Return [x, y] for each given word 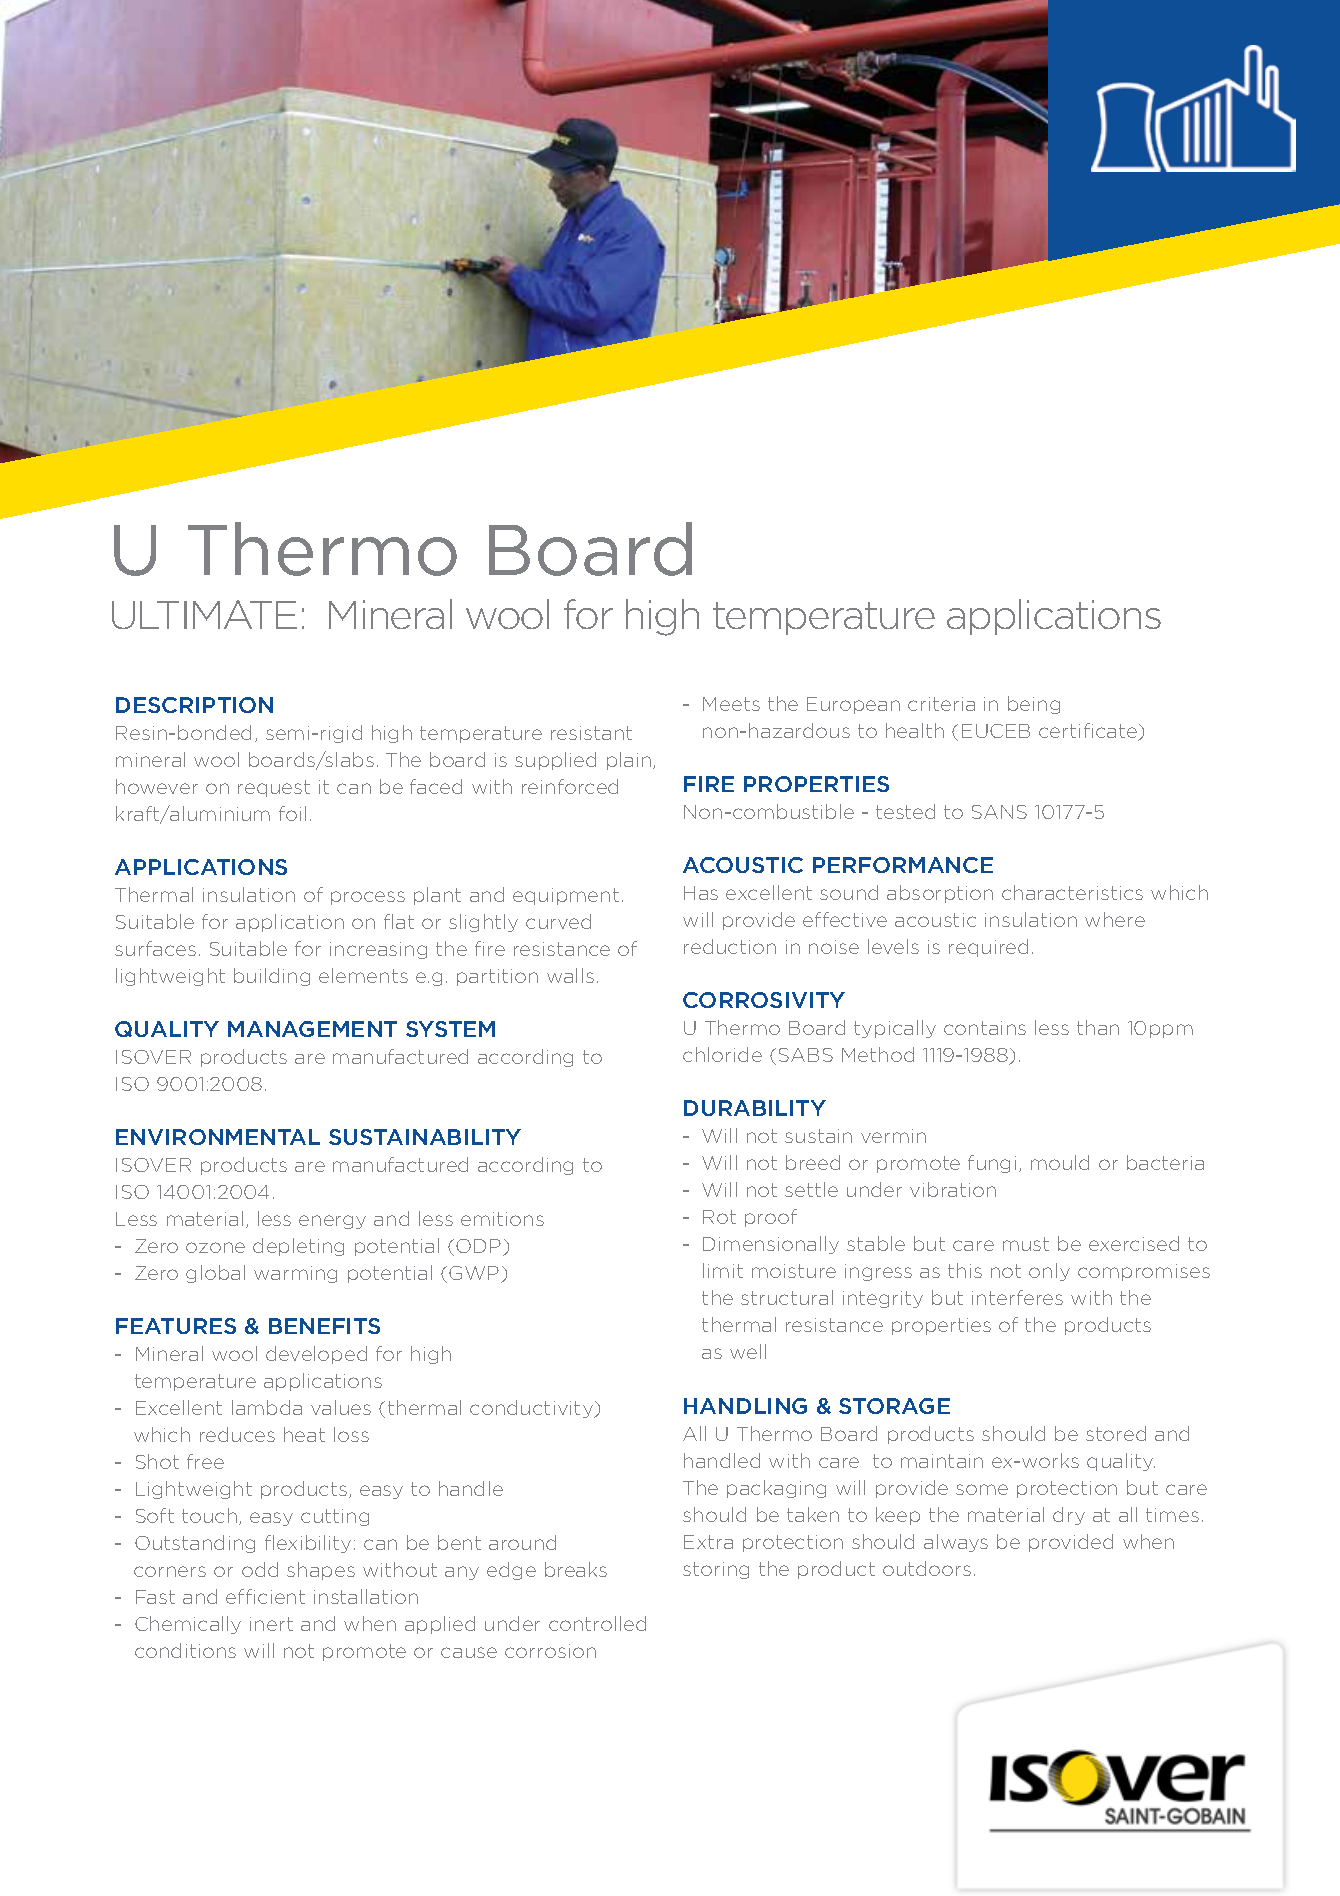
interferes [1017, 1297]
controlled [597, 1623]
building [272, 977]
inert [271, 1624]
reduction [730, 946]
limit [723, 1270]
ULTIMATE [204, 614]
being [1034, 705]
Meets [731, 704]
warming [295, 1274]
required [988, 948]
